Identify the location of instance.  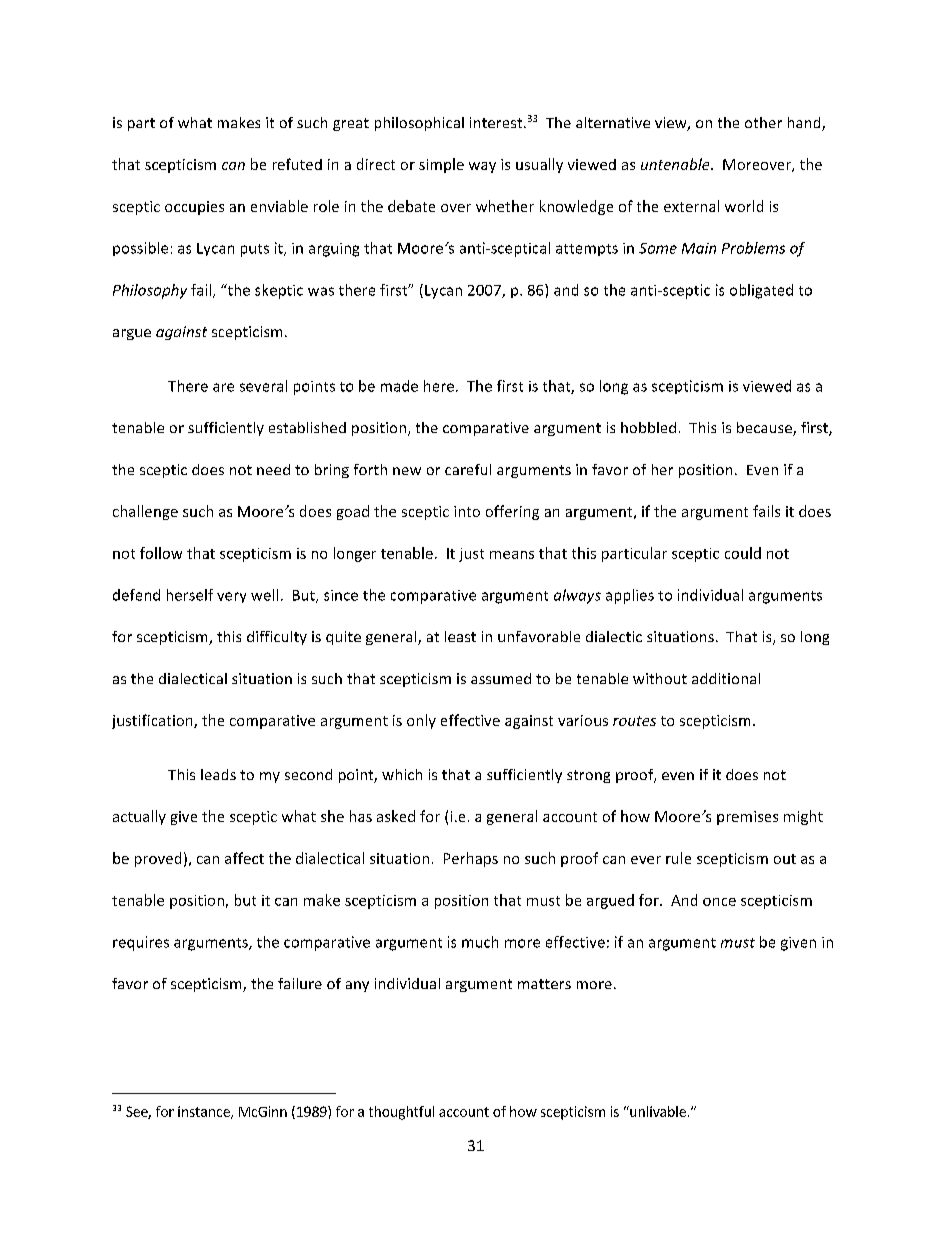
(205, 1112).
